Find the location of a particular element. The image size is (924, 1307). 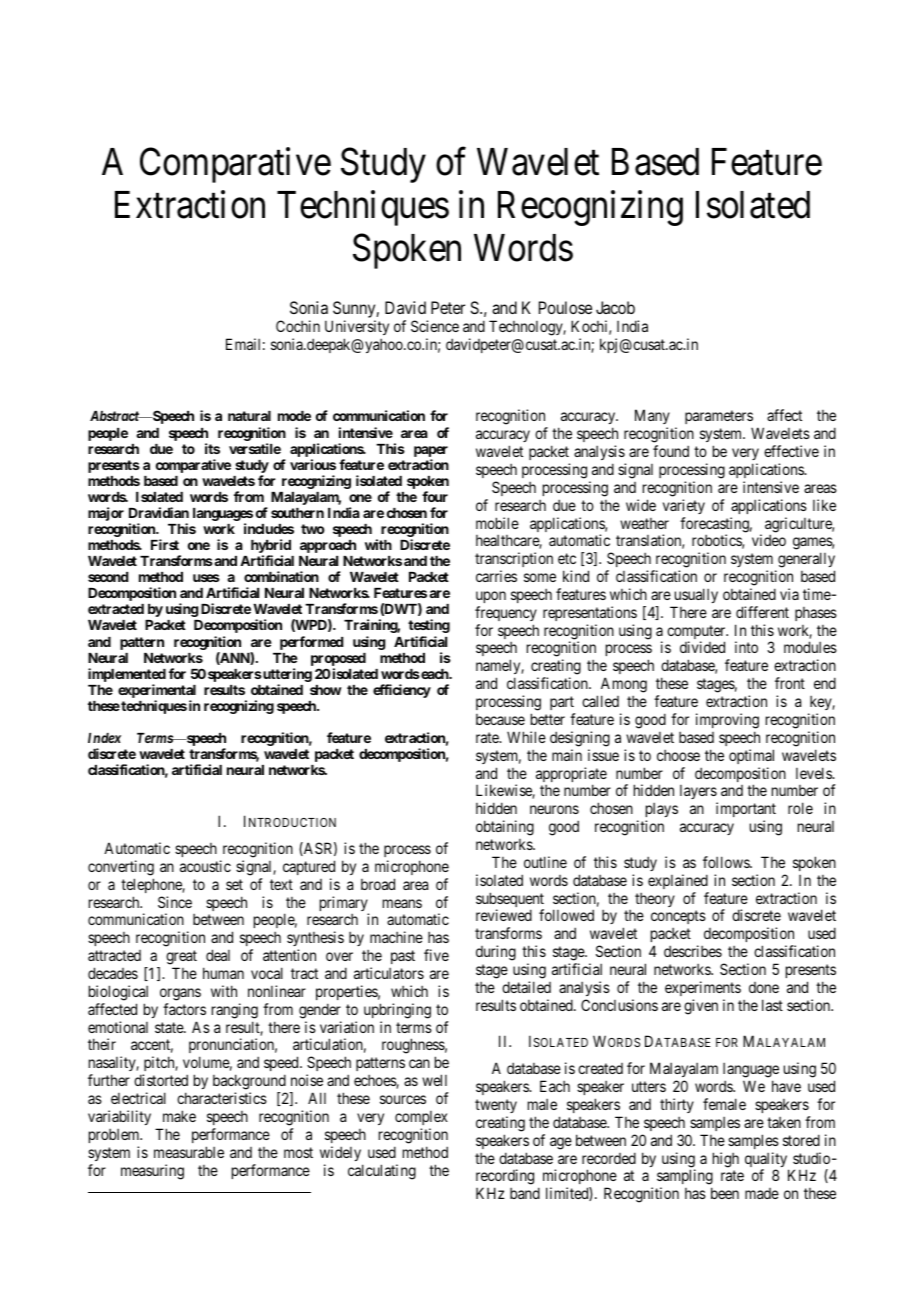

measurable is located at coordinates (189, 1152).
